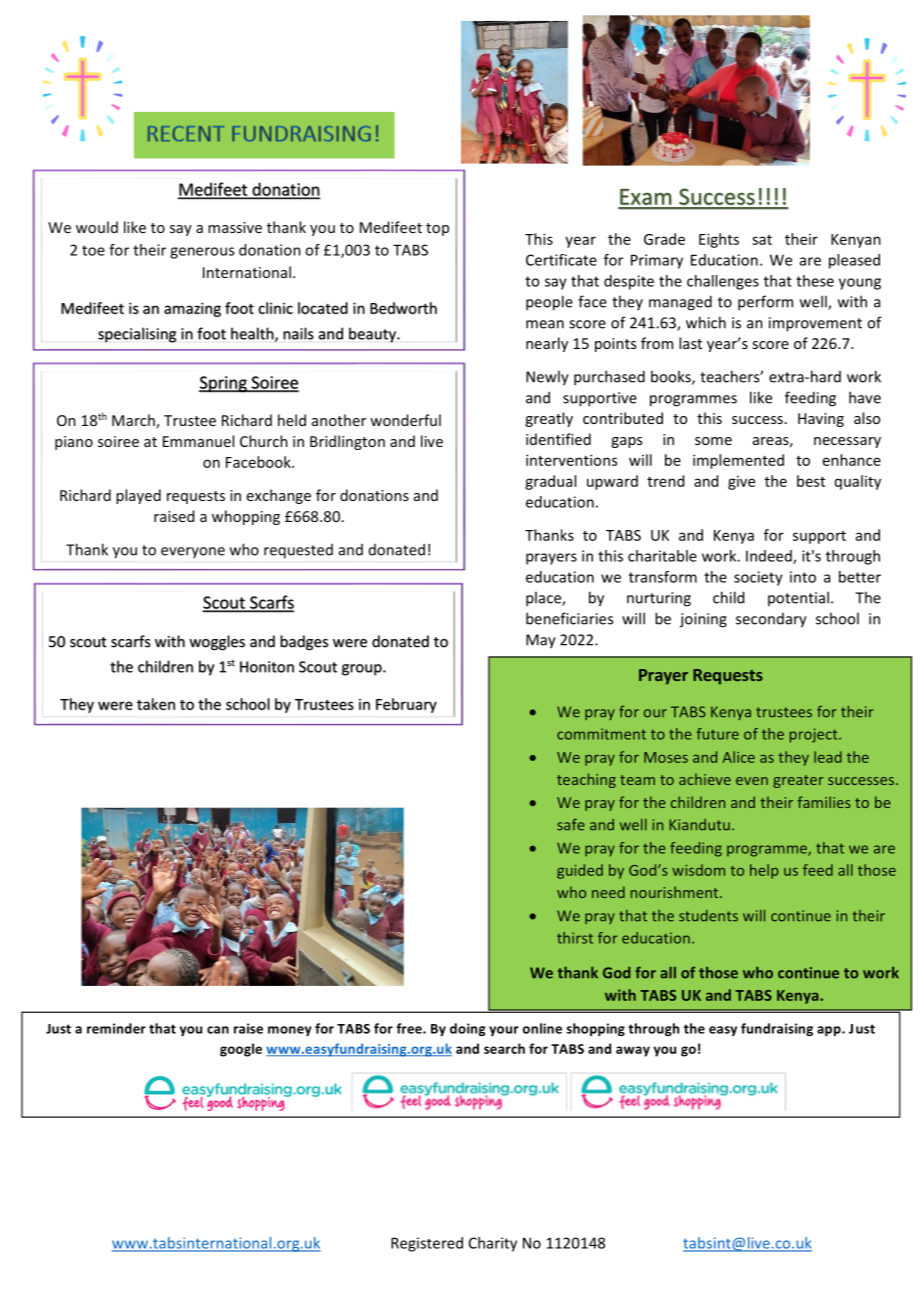 The width and height of the page is (924, 1308). I want to click on top, so click(437, 229).
